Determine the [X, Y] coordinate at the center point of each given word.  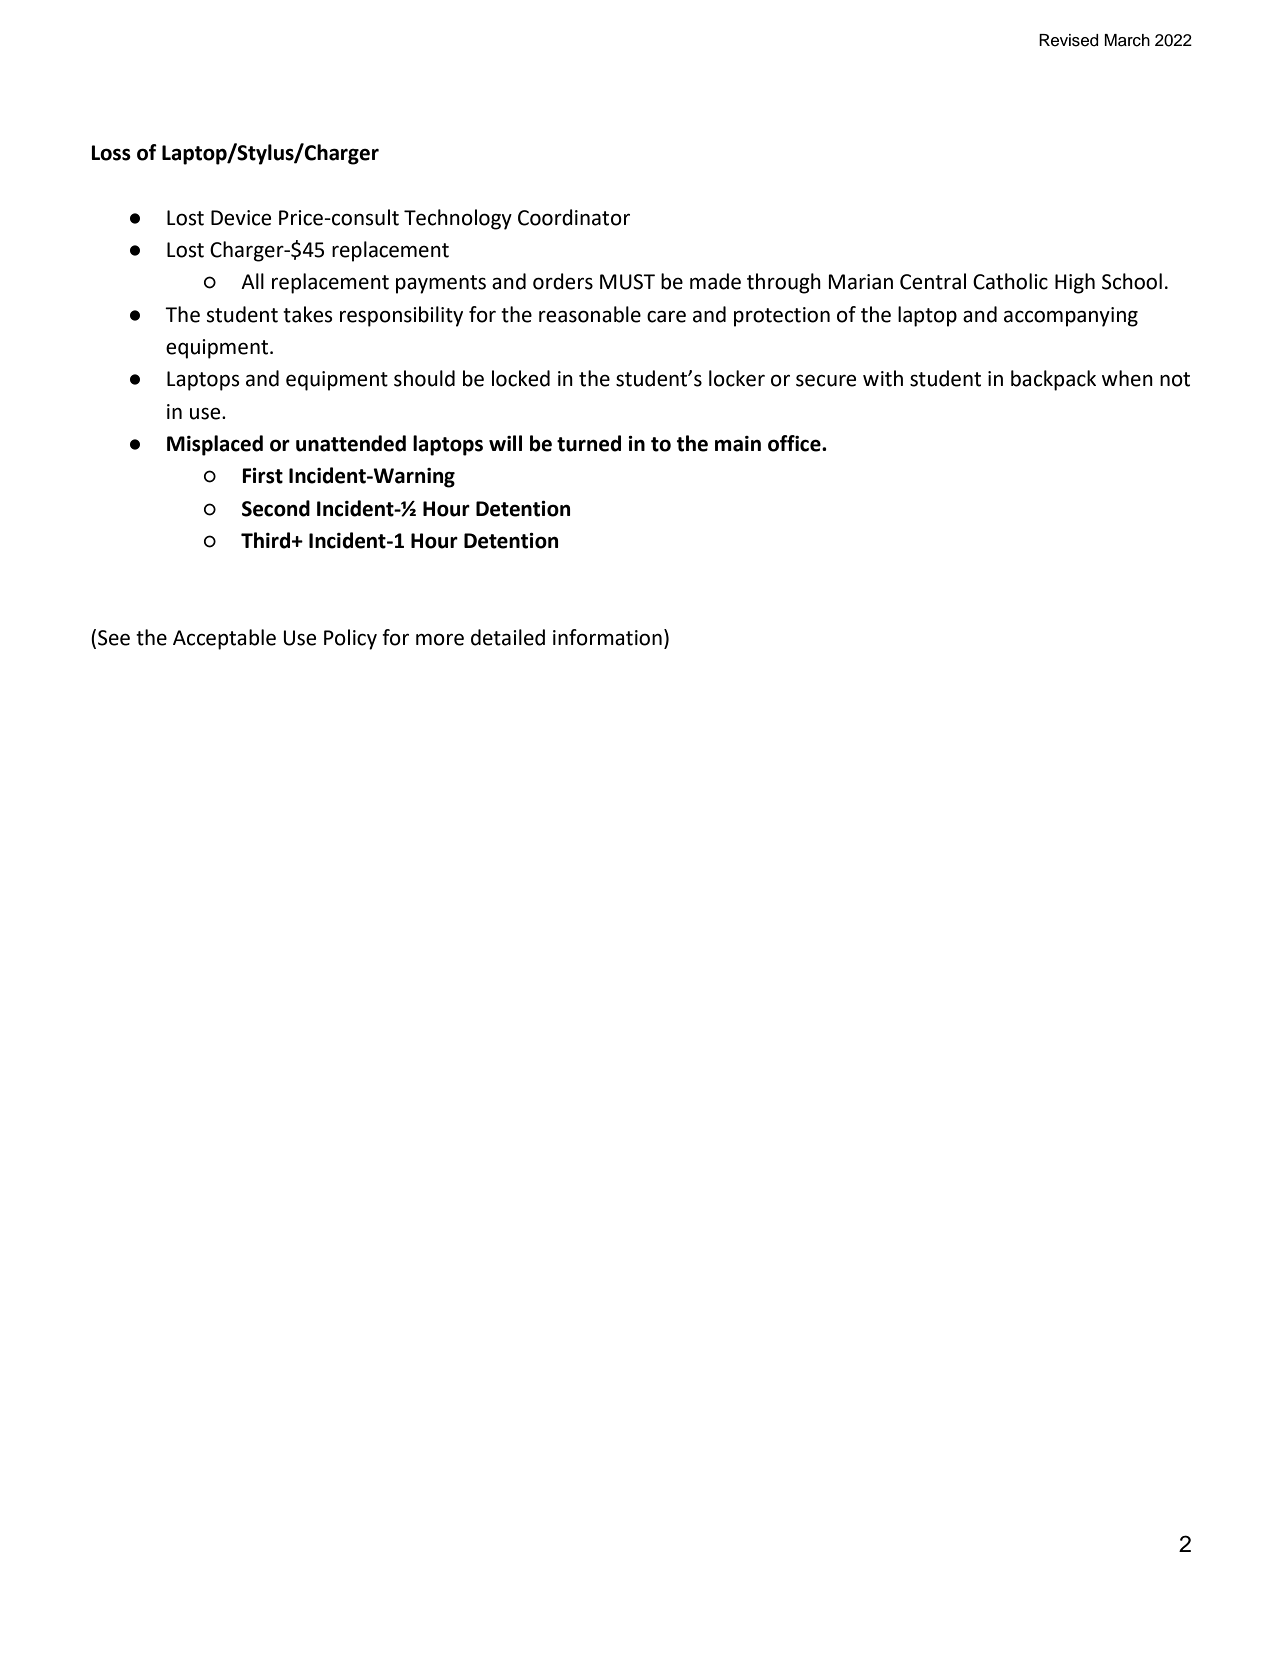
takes [307, 314]
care [666, 316]
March [1127, 40]
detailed [508, 637]
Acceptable [224, 639]
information [607, 637]
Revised [1069, 40]
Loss [111, 153]
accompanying [1071, 317]
